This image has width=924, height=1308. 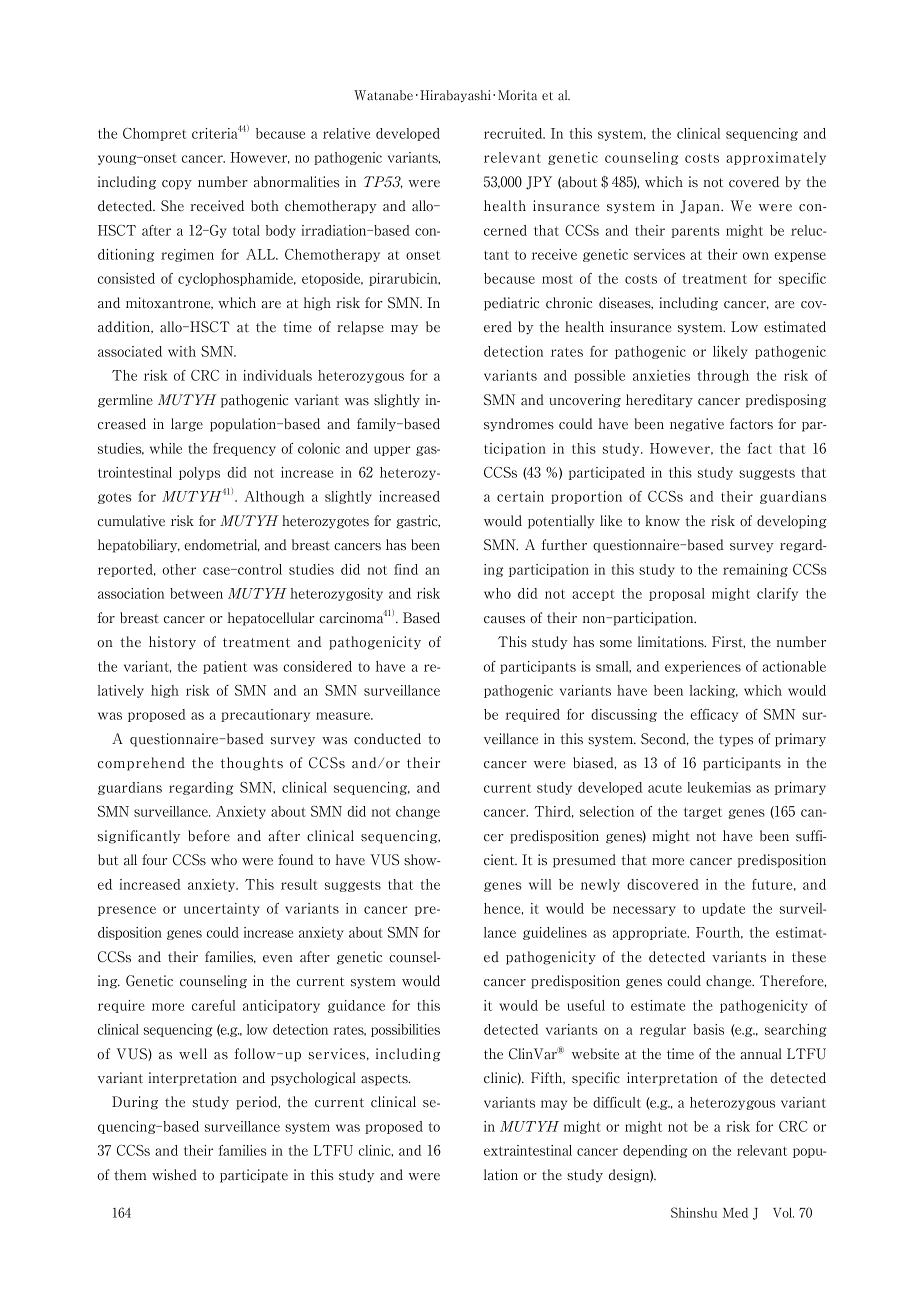 I want to click on aspects, so click(x=385, y=1080).
